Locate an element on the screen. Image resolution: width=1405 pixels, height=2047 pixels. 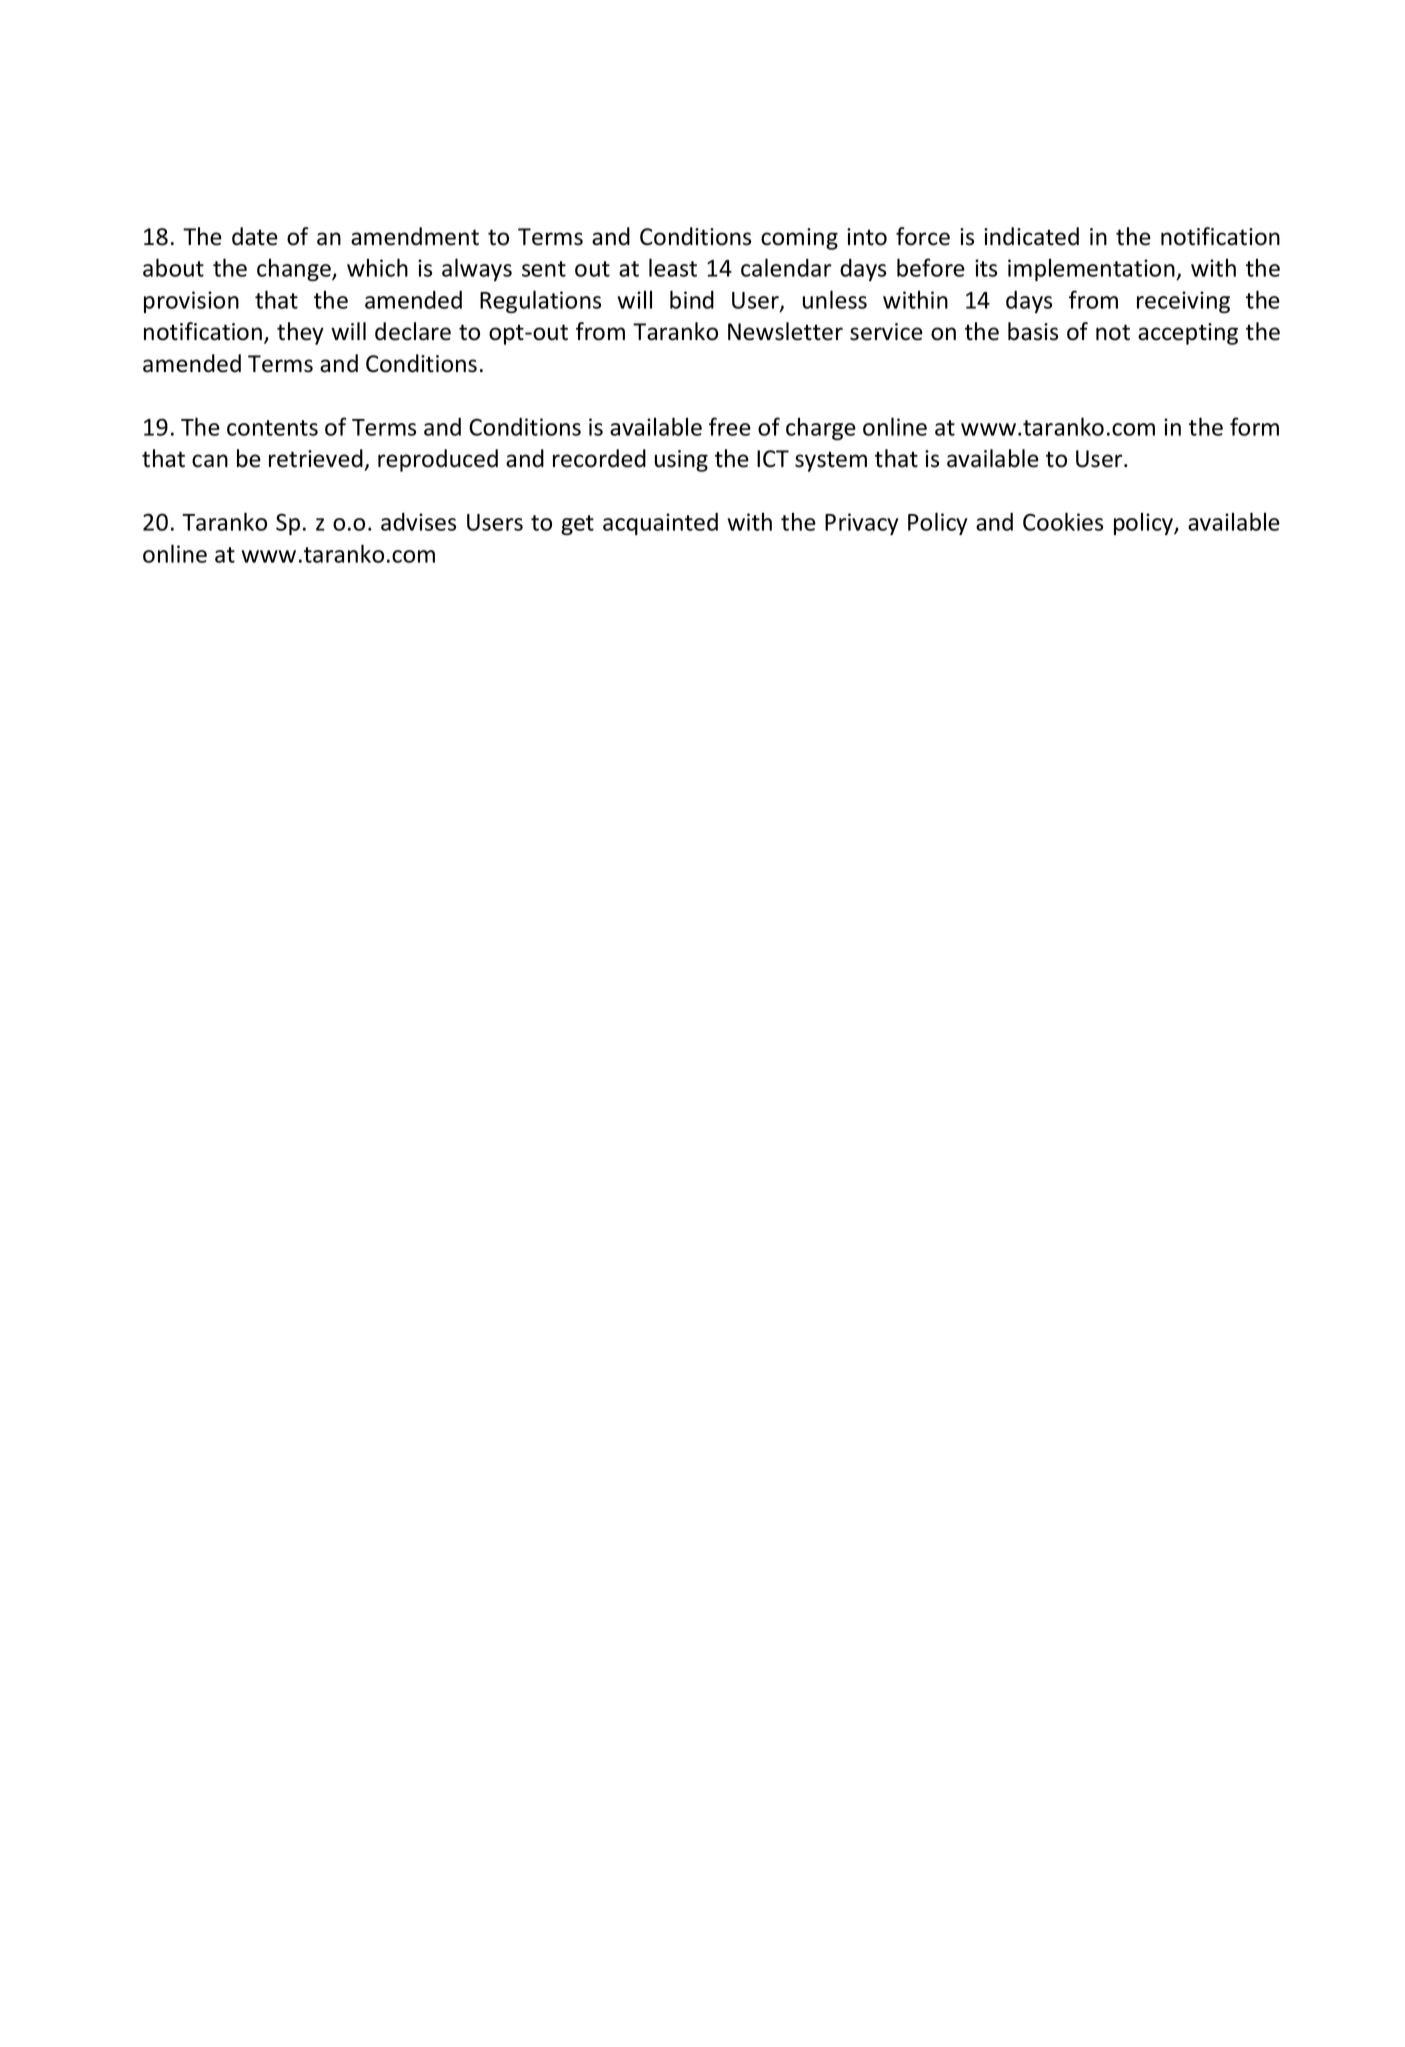
accepting is located at coordinates (1188, 334).
